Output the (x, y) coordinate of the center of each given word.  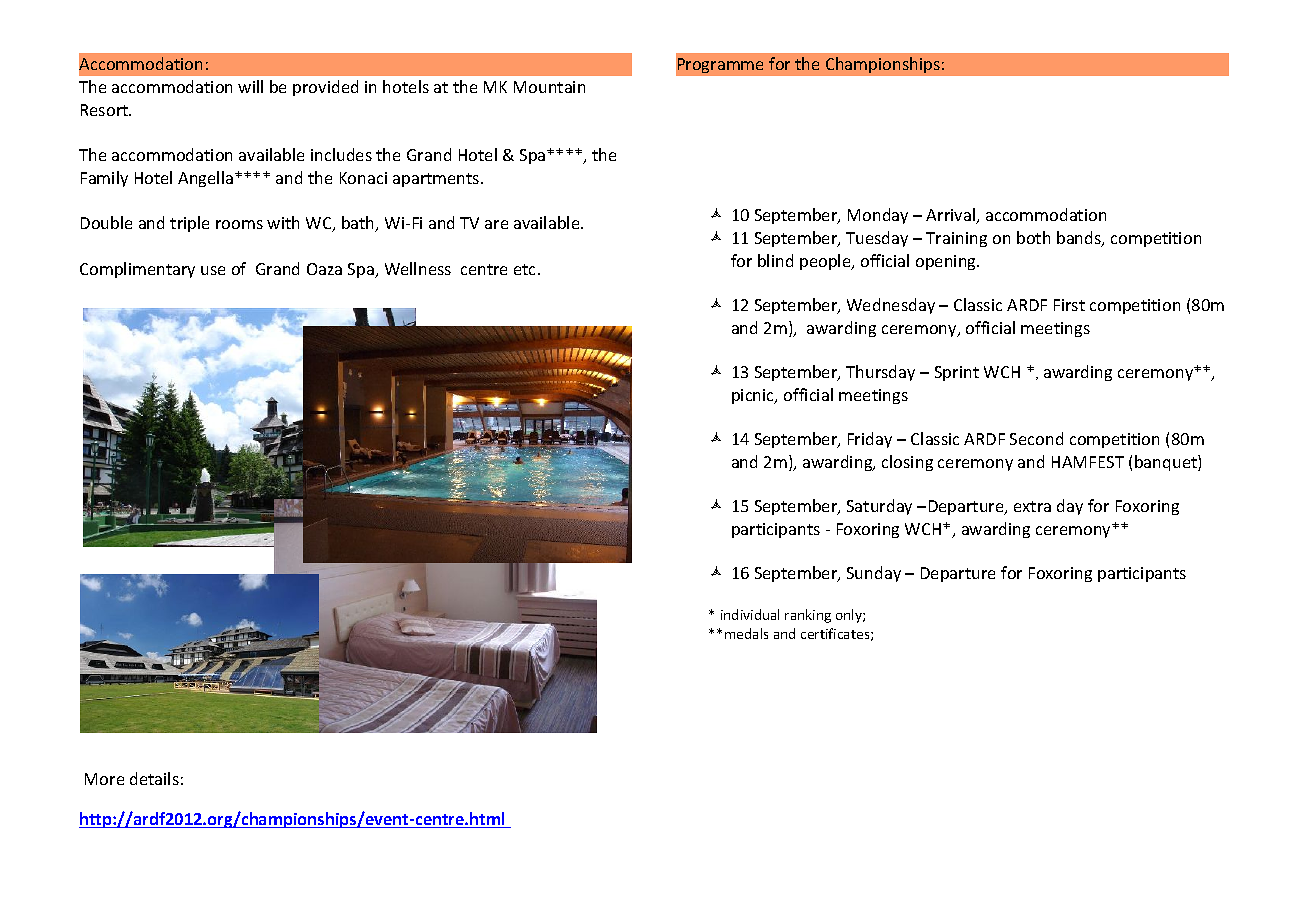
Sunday (874, 574)
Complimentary (137, 270)
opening (947, 262)
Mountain (549, 87)
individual (750, 614)
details (154, 778)
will (250, 86)
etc (526, 269)
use (213, 270)
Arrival (951, 216)
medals (746, 633)
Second (1036, 438)
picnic (754, 396)
